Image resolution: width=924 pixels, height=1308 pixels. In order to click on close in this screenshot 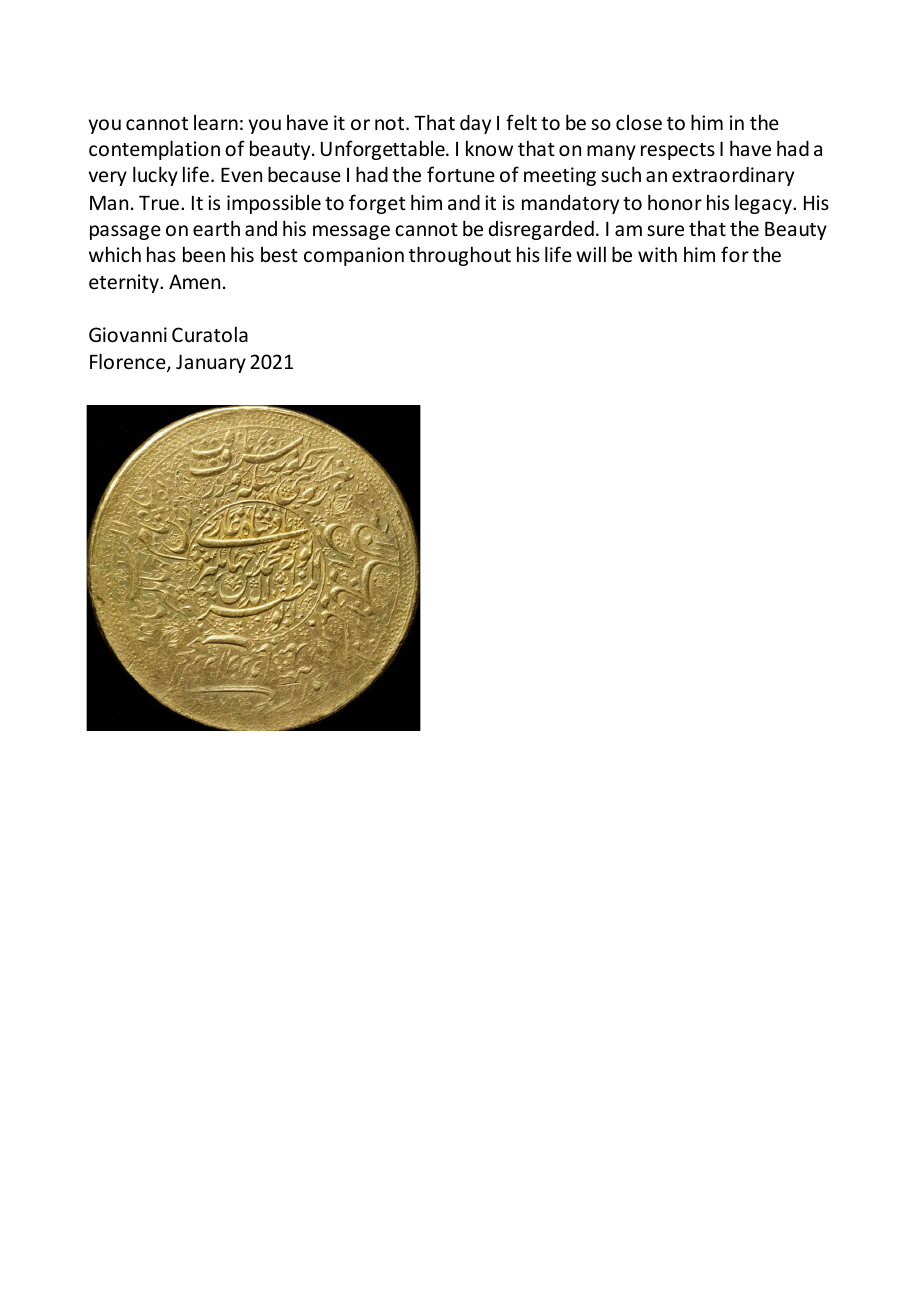, I will do `click(639, 122)`.
